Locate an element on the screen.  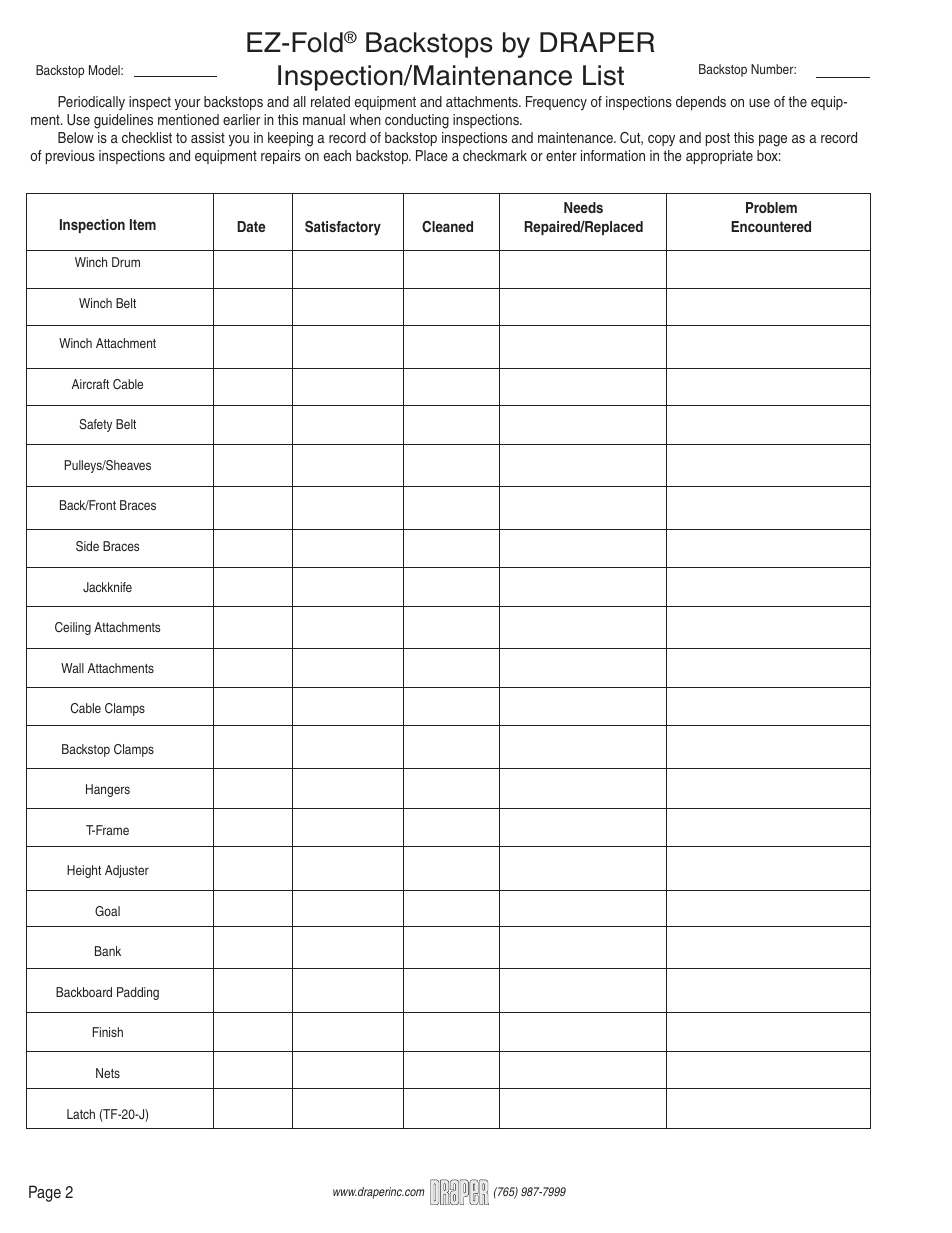
your is located at coordinates (187, 104).
